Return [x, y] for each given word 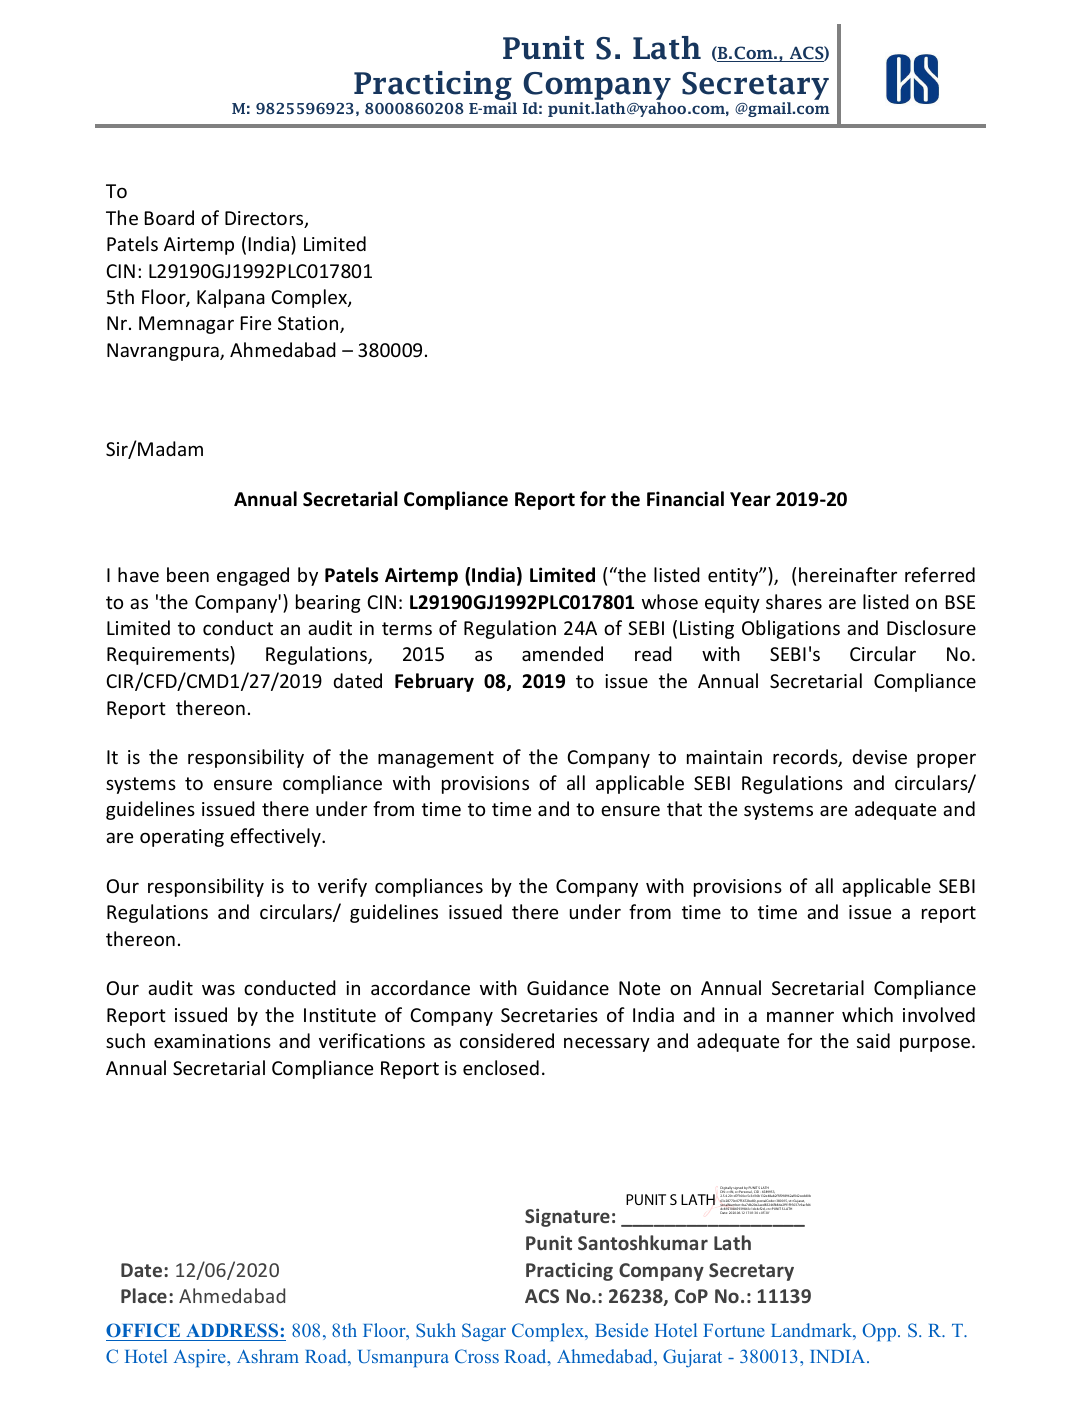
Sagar [484, 1332]
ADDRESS [232, 1330]
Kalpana [231, 298]
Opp [881, 1332]
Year [750, 499]
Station [309, 324]
